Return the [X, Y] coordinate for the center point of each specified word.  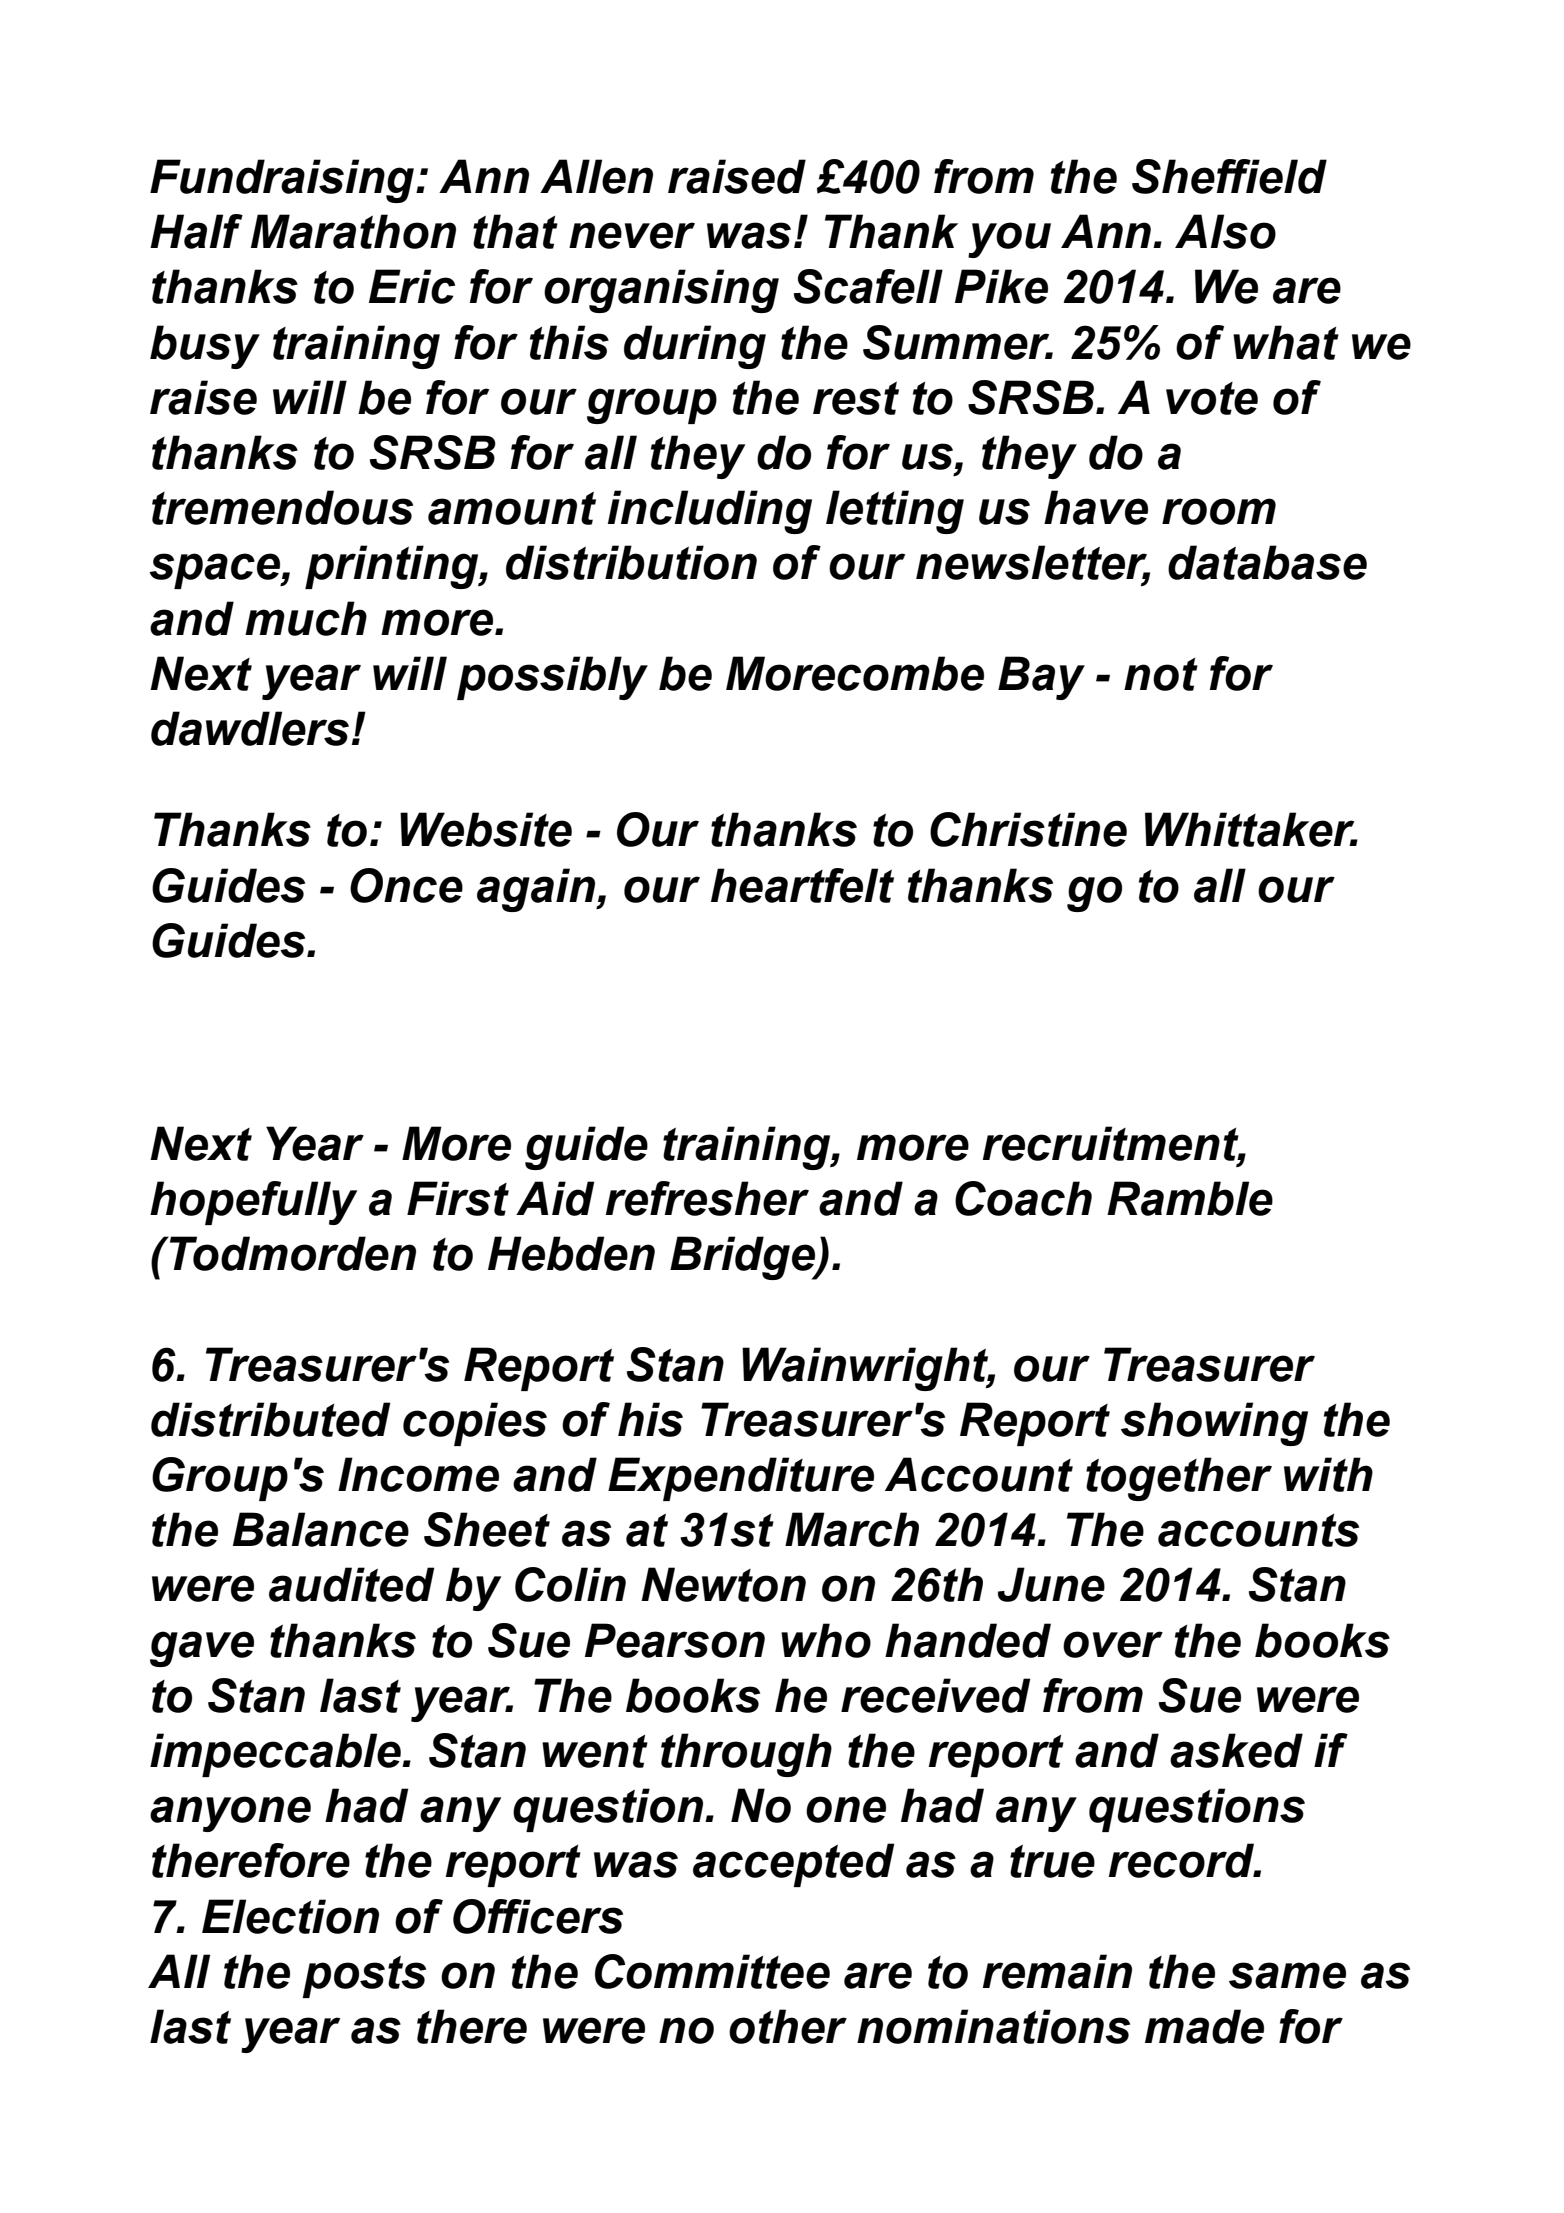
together [1179, 1479]
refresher [707, 1198]
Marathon [353, 231]
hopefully [253, 1203]
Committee [712, 1971]
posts [364, 1976]
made [1204, 2026]
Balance [321, 1529]
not [1161, 674]
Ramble [1190, 1198]
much [306, 618]
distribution [631, 562]
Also [1225, 231]
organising [661, 291]
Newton [723, 1584]
